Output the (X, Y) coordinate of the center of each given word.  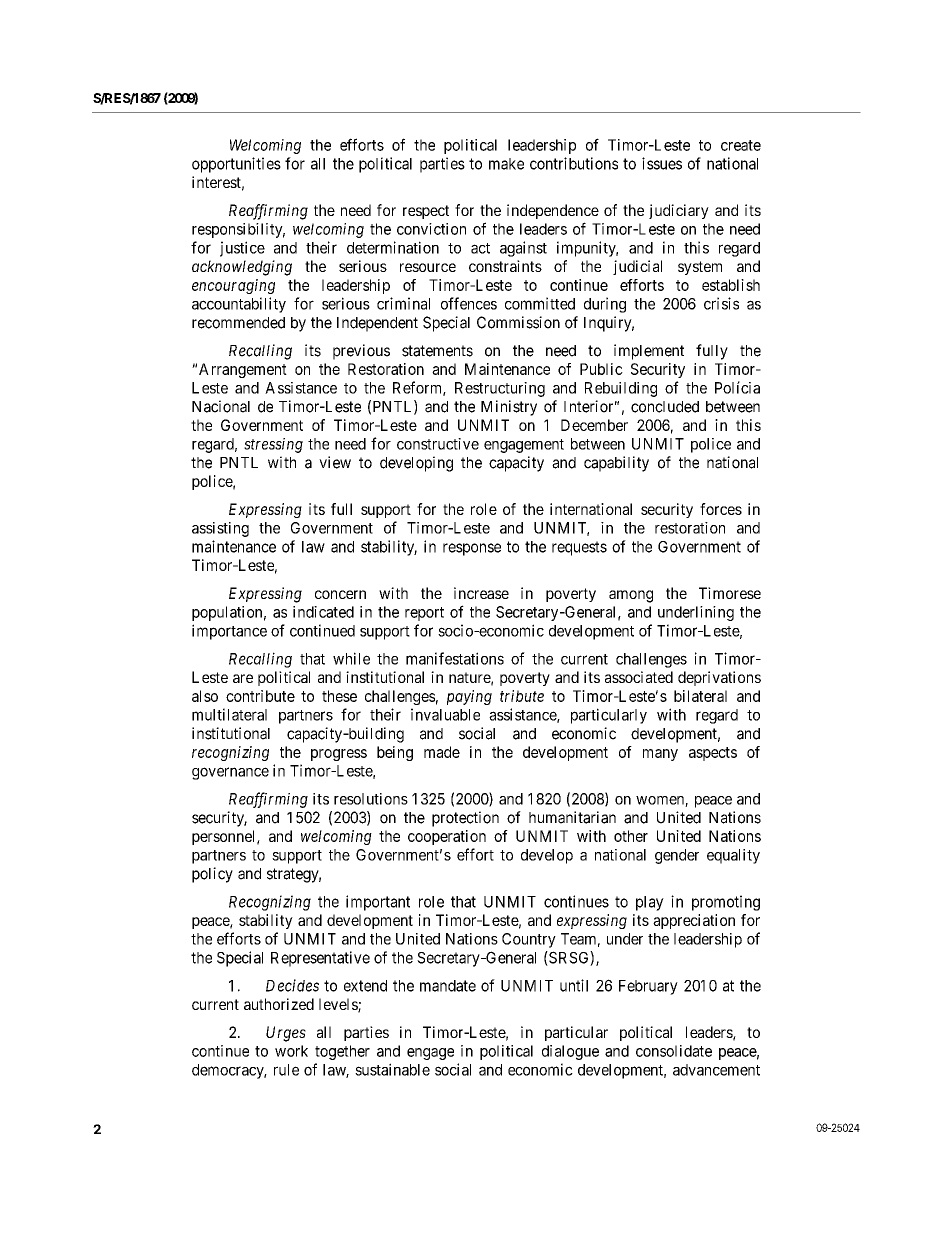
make (506, 164)
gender (677, 856)
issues (662, 163)
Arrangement (243, 370)
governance (230, 773)
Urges (286, 1034)
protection (465, 819)
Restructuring (500, 389)
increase (481, 593)
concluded (665, 407)
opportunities (236, 165)
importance (229, 632)
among (631, 596)
